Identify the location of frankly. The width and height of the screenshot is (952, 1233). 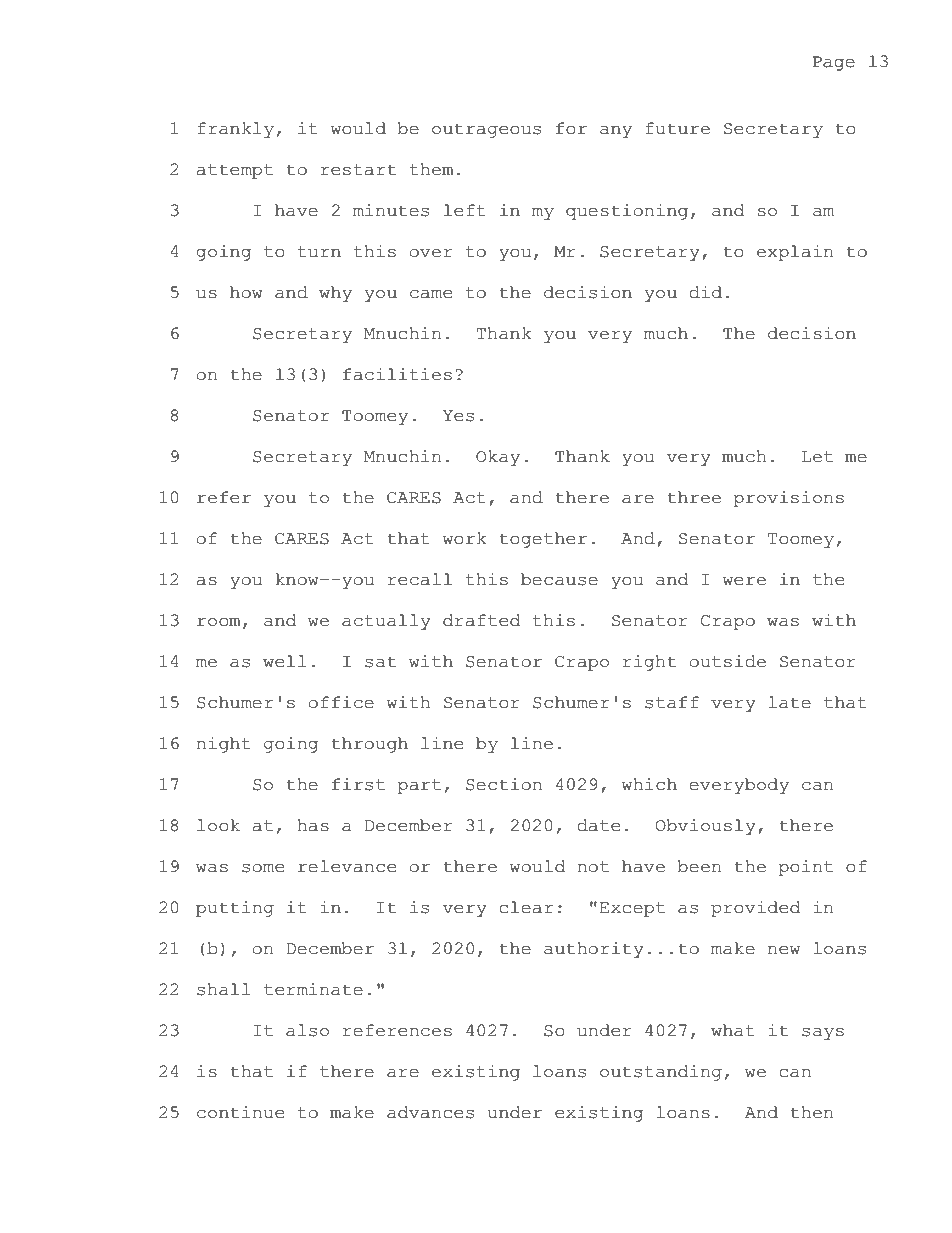
(235, 130).
